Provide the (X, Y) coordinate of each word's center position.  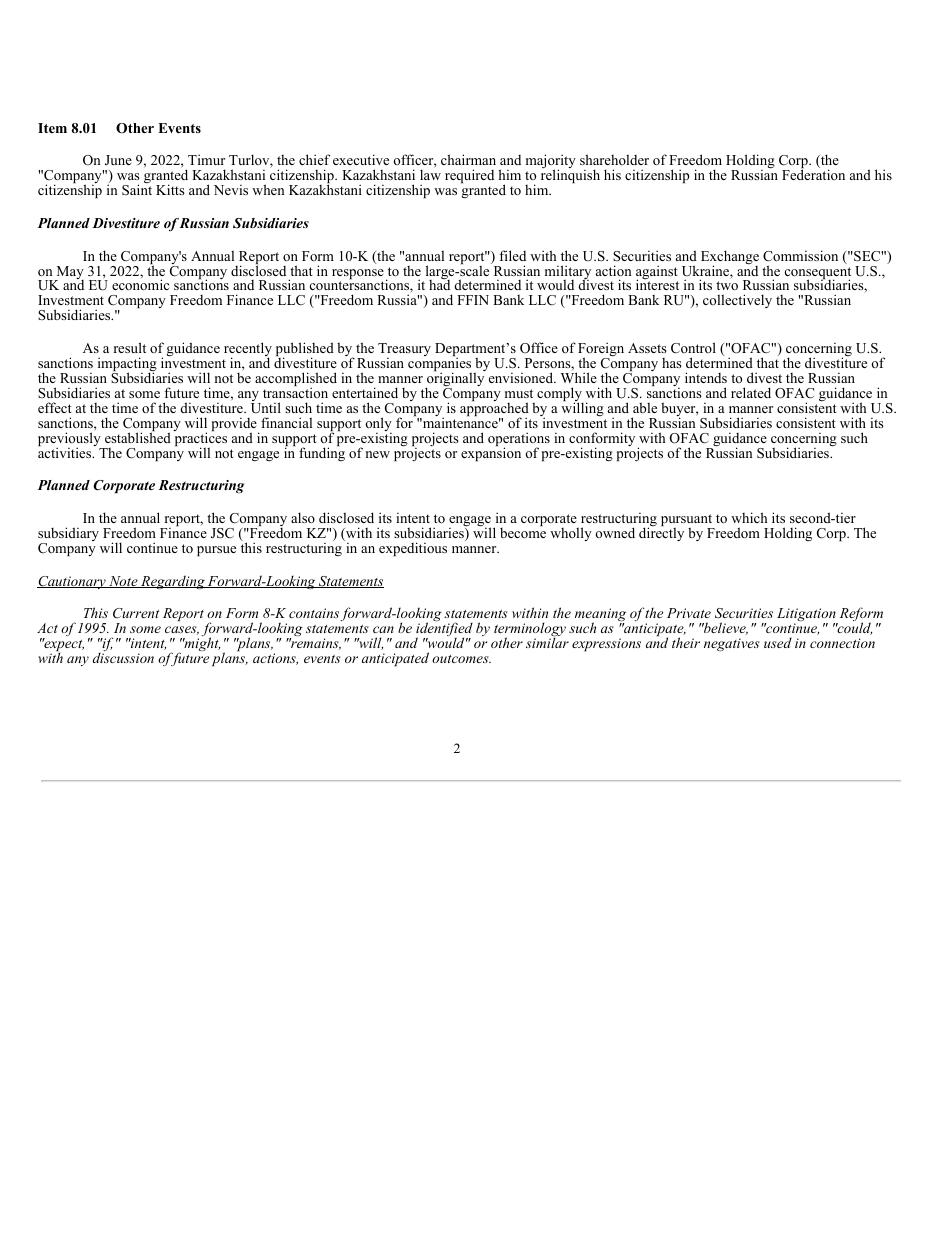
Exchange (730, 258)
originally (455, 379)
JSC (222, 533)
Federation (813, 174)
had (439, 284)
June (118, 160)
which (749, 517)
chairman (468, 159)
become (523, 532)
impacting (127, 365)
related (751, 392)
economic (140, 284)
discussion (123, 657)
